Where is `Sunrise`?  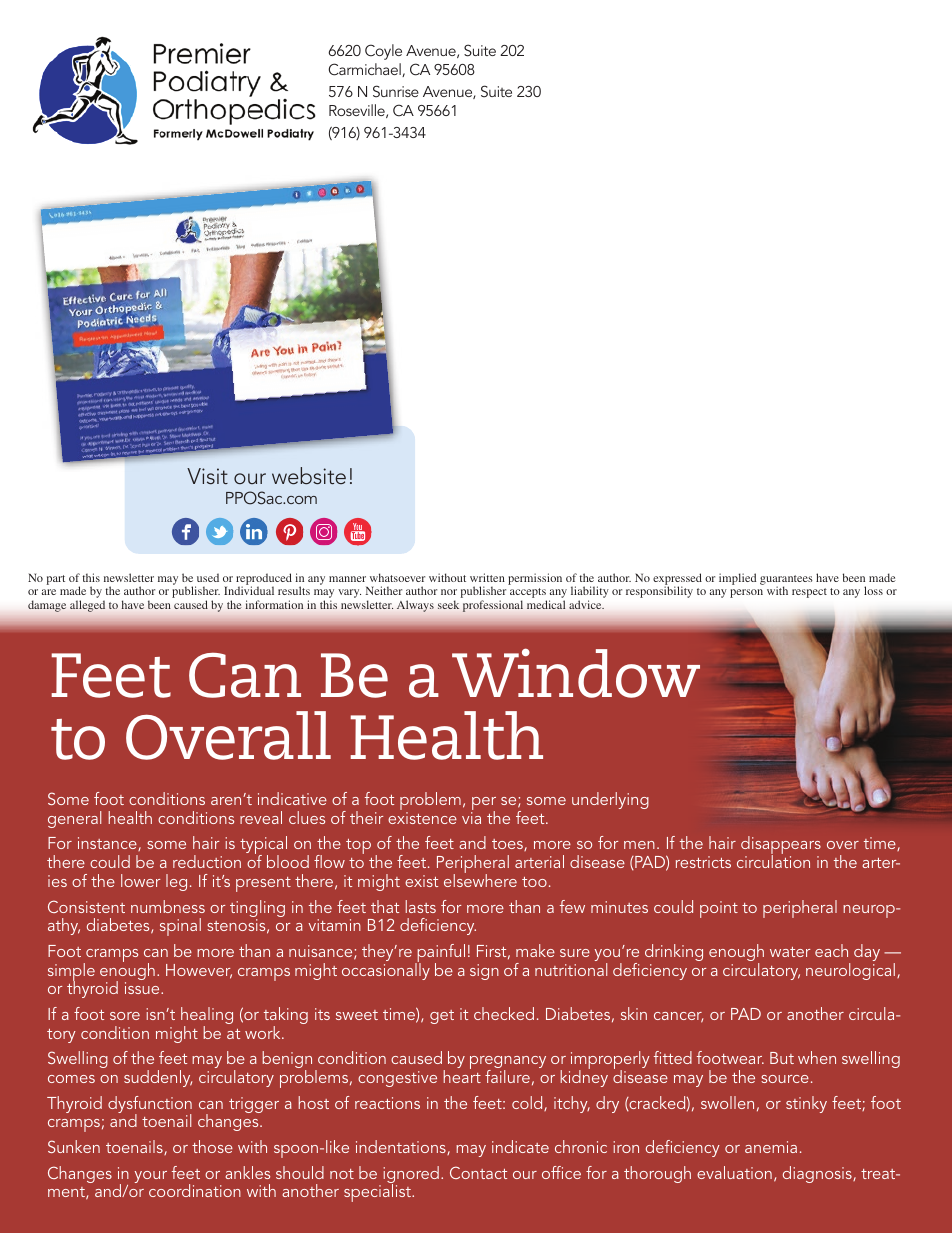
Sunrise is located at coordinates (396, 91).
